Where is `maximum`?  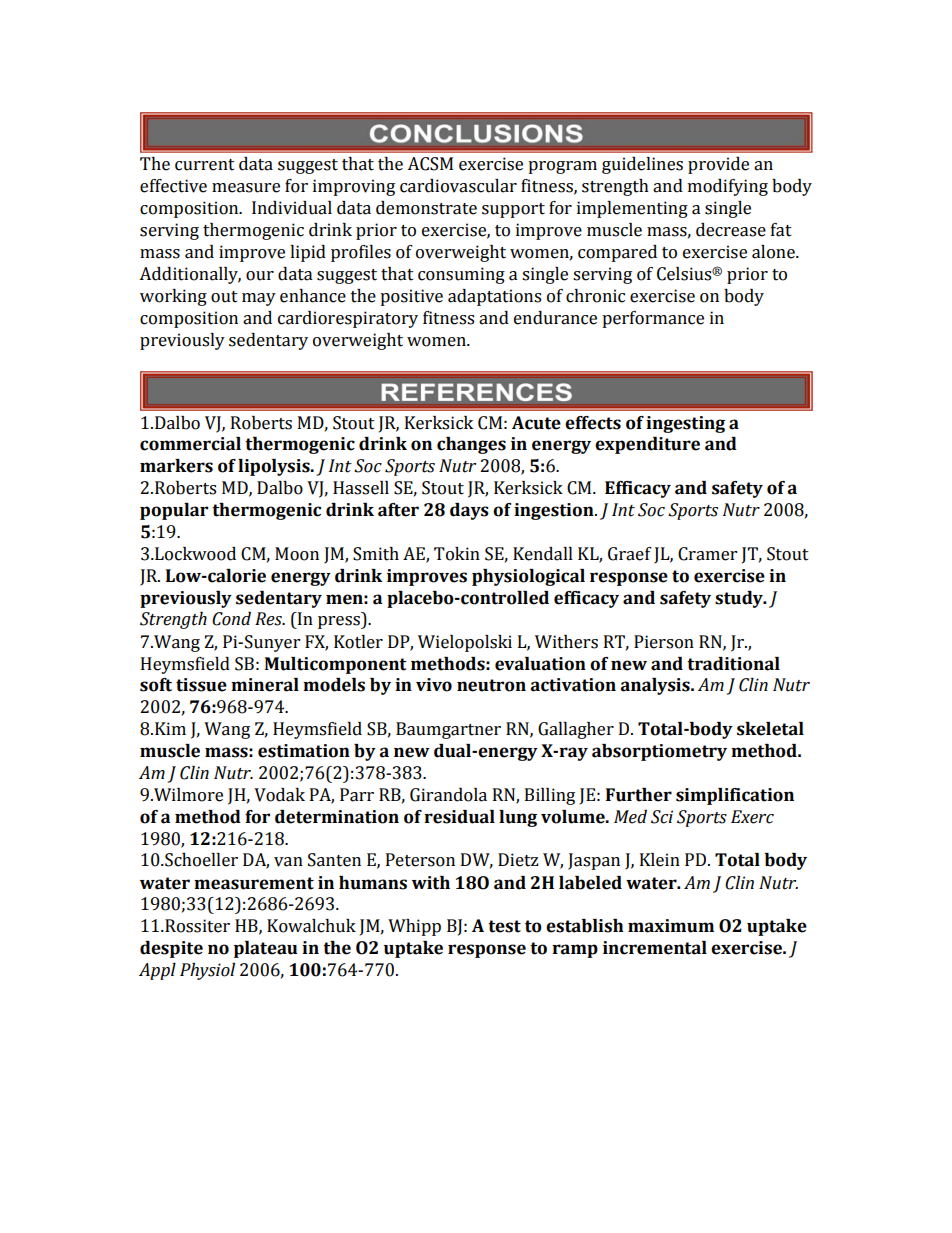
maximum is located at coordinates (671, 926).
